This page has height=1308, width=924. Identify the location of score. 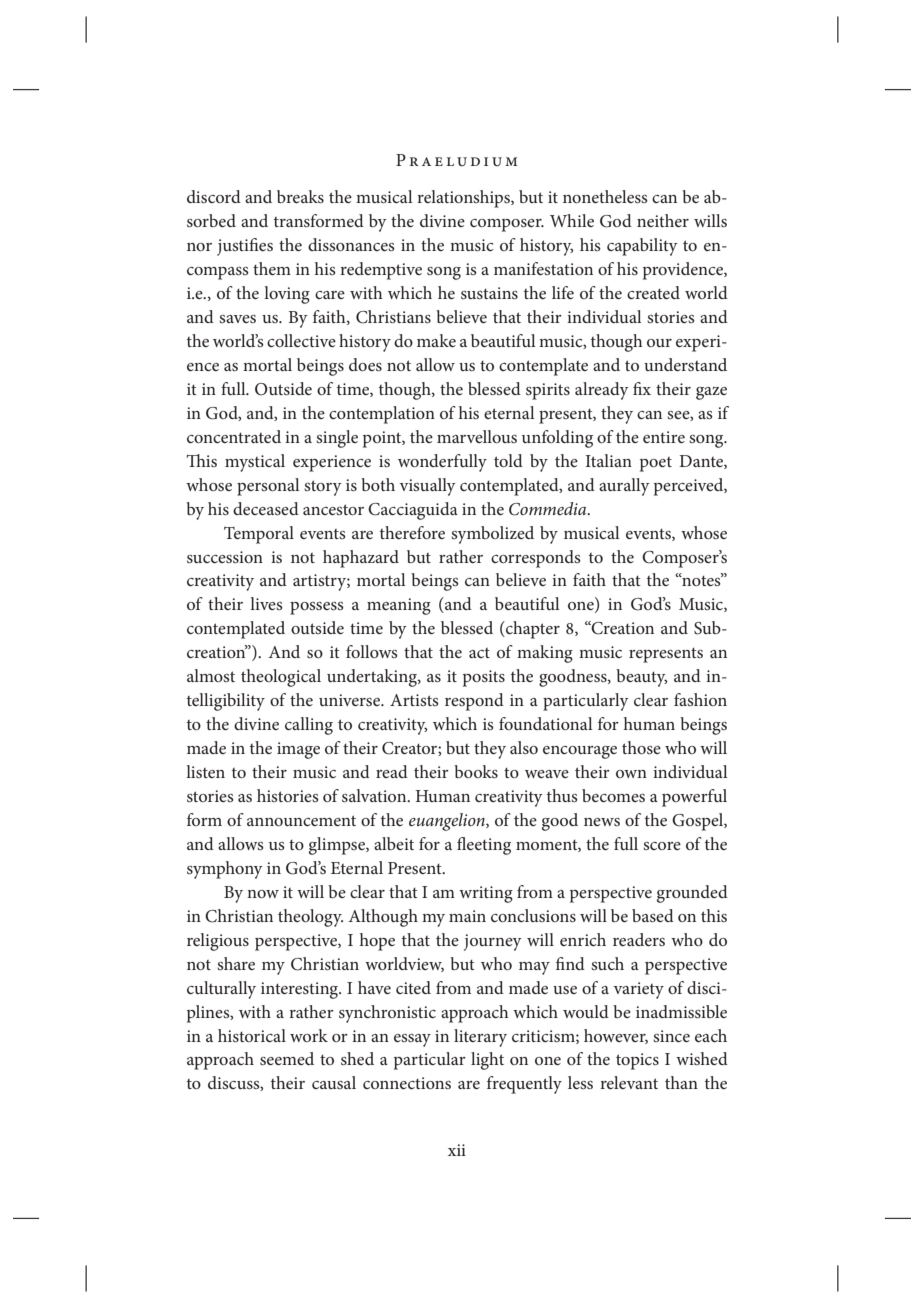
(662, 846).
